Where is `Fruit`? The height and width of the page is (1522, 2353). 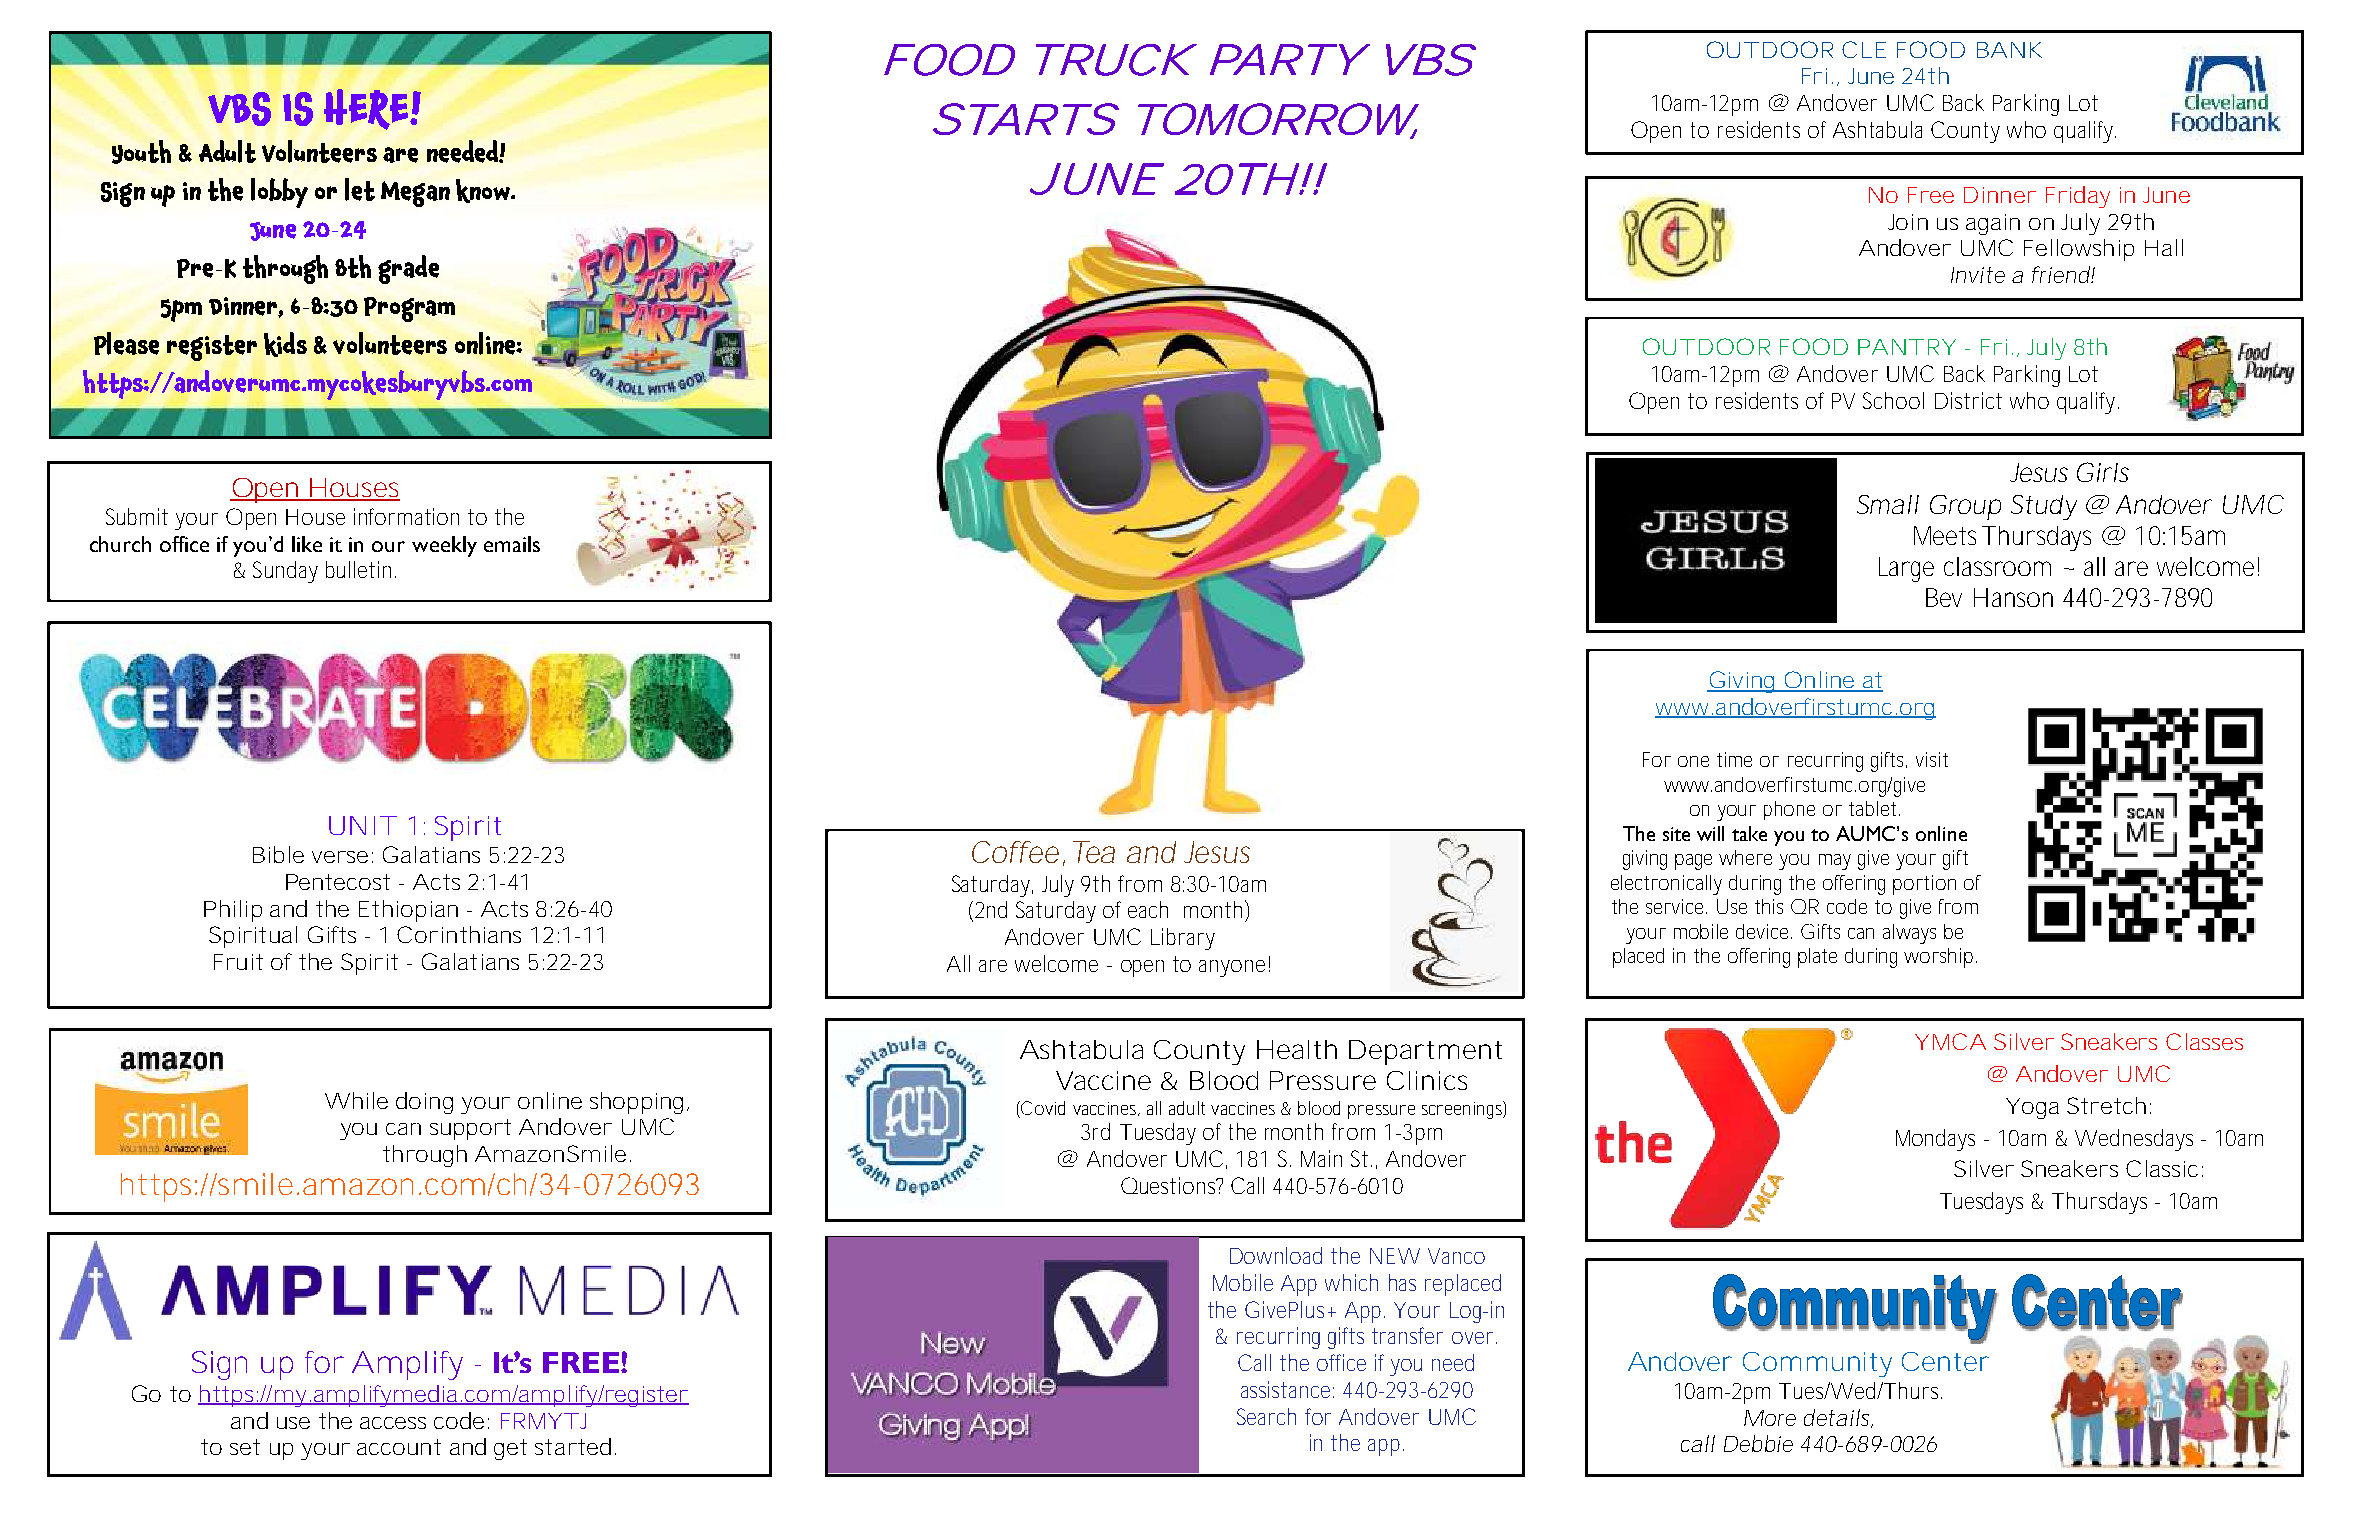
Fruit is located at coordinates (238, 962).
